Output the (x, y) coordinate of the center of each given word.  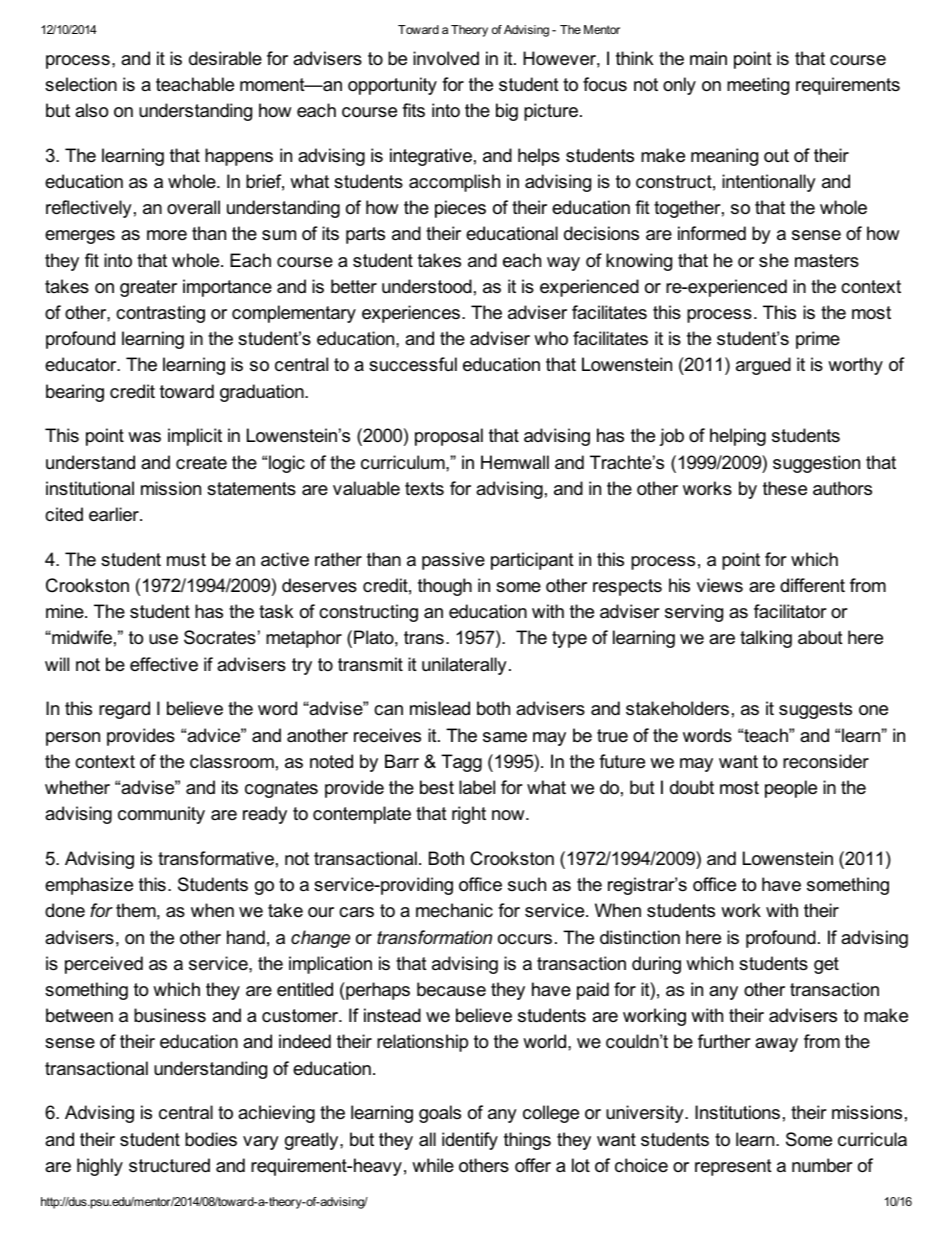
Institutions (737, 1112)
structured (169, 1165)
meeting (758, 86)
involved (446, 58)
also (91, 110)
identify (470, 1141)
